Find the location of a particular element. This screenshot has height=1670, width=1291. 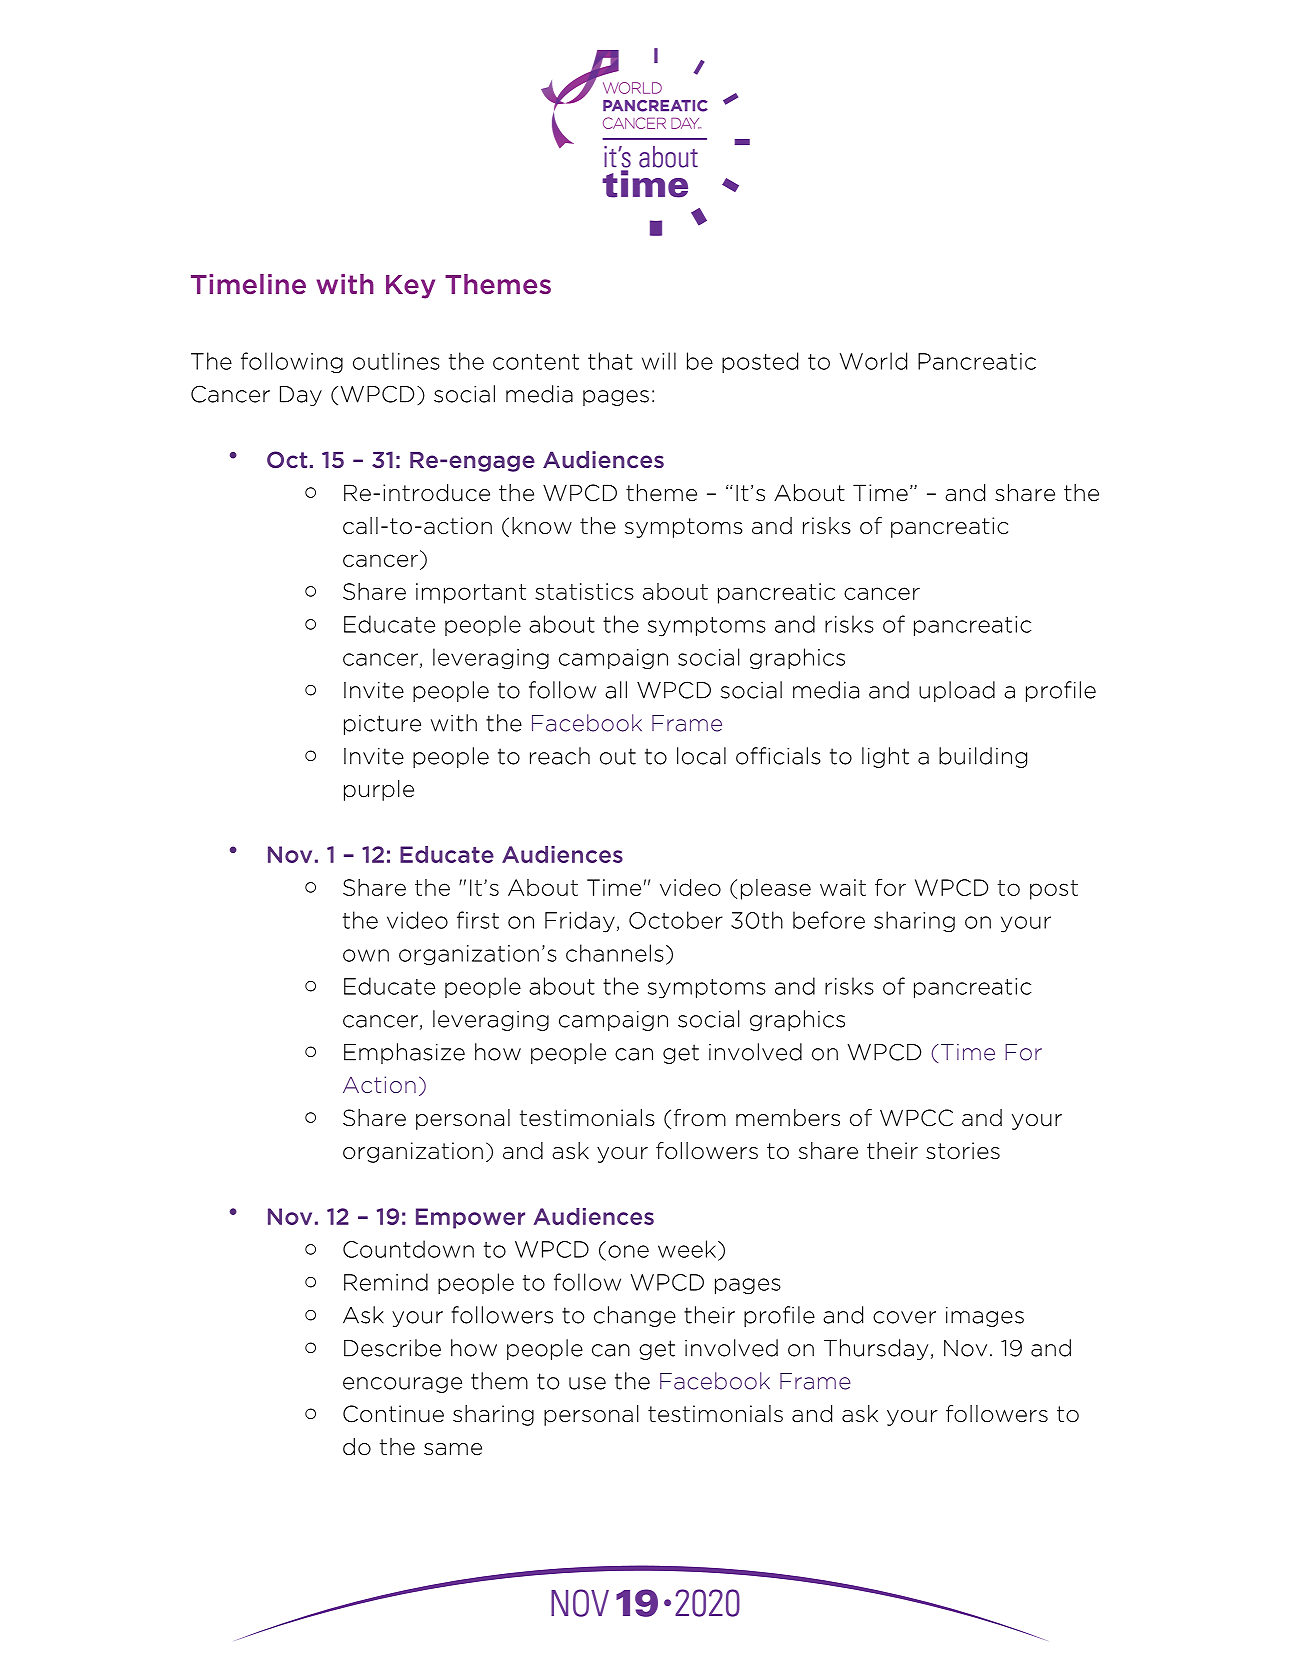

same is located at coordinates (453, 1449).
